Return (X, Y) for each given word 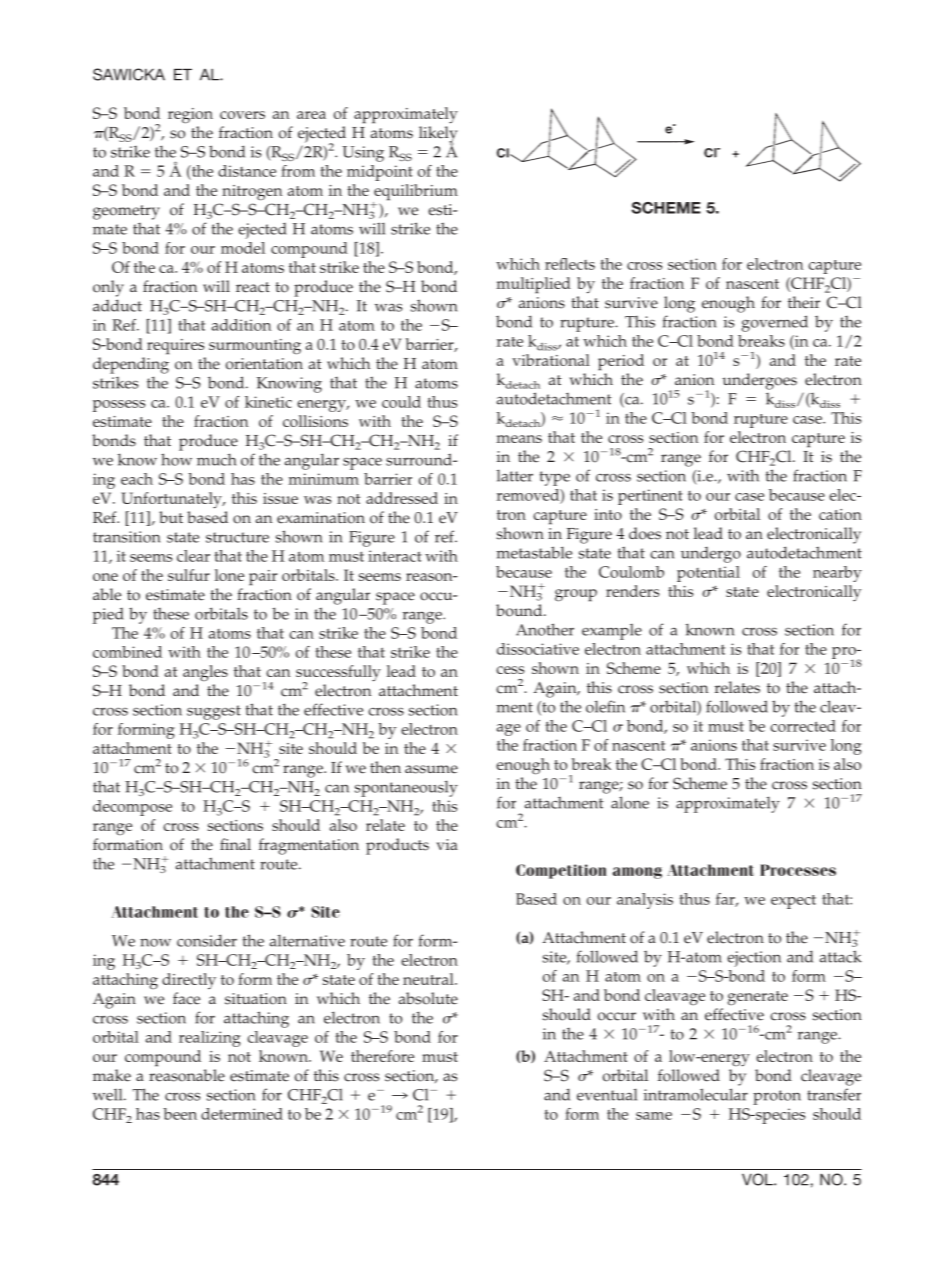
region (190, 116)
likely (438, 135)
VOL (758, 1179)
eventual (607, 1094)
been (180, 1114)
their (804, 302)
